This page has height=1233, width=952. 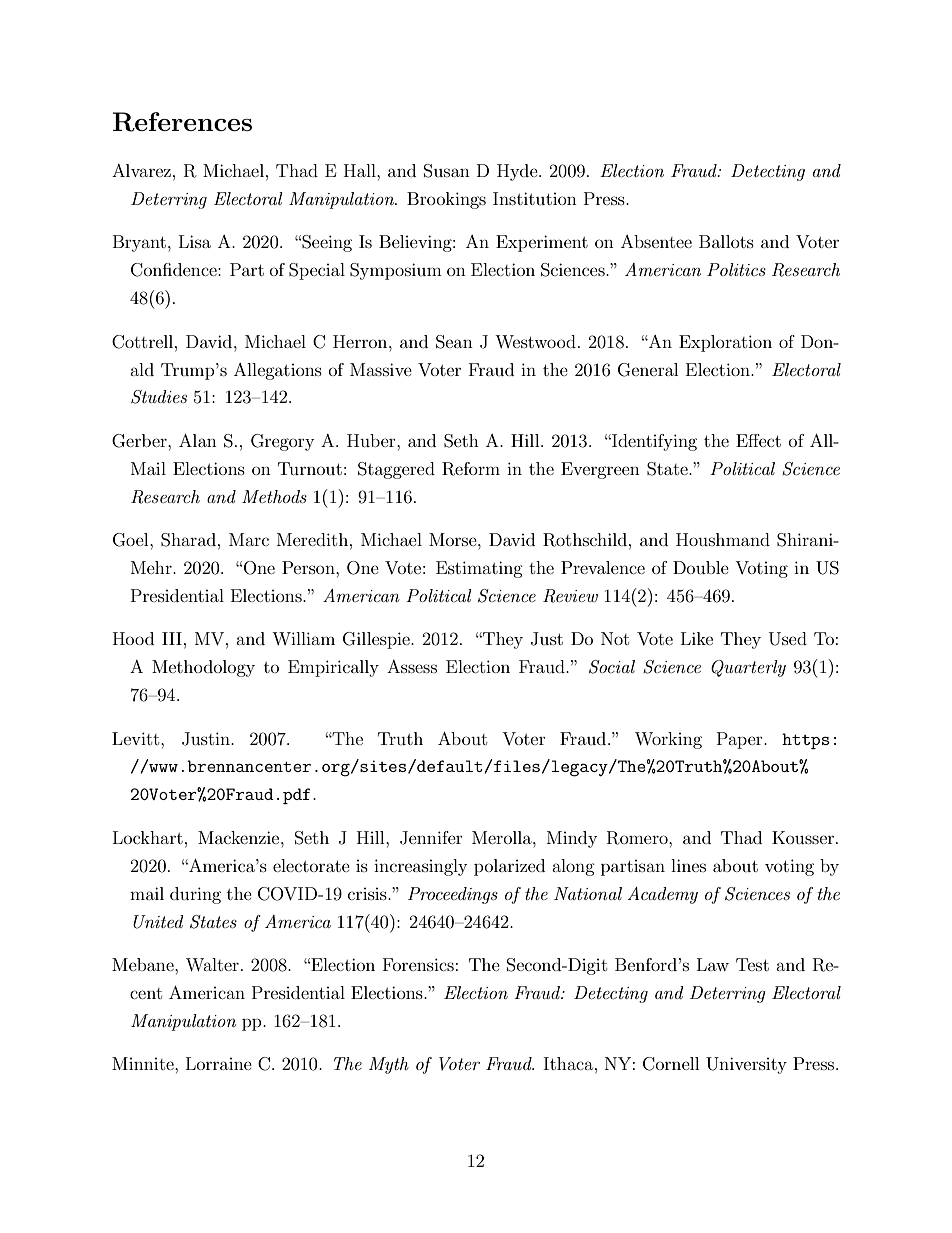 I want to click on Exploration, so click(x=725, y=343).
